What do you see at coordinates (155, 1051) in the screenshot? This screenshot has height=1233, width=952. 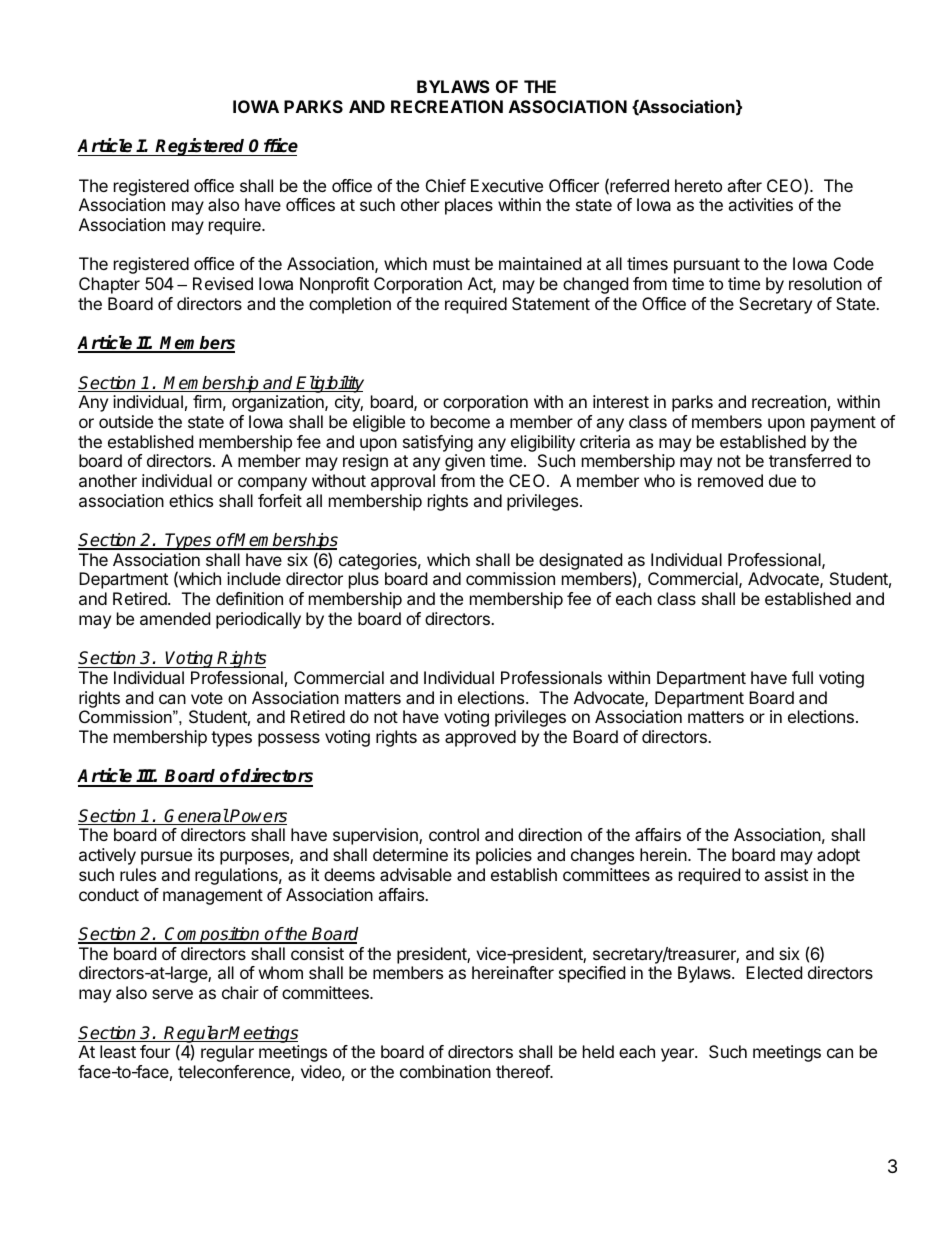 I see `four` at bounding box center [155, 1051].
